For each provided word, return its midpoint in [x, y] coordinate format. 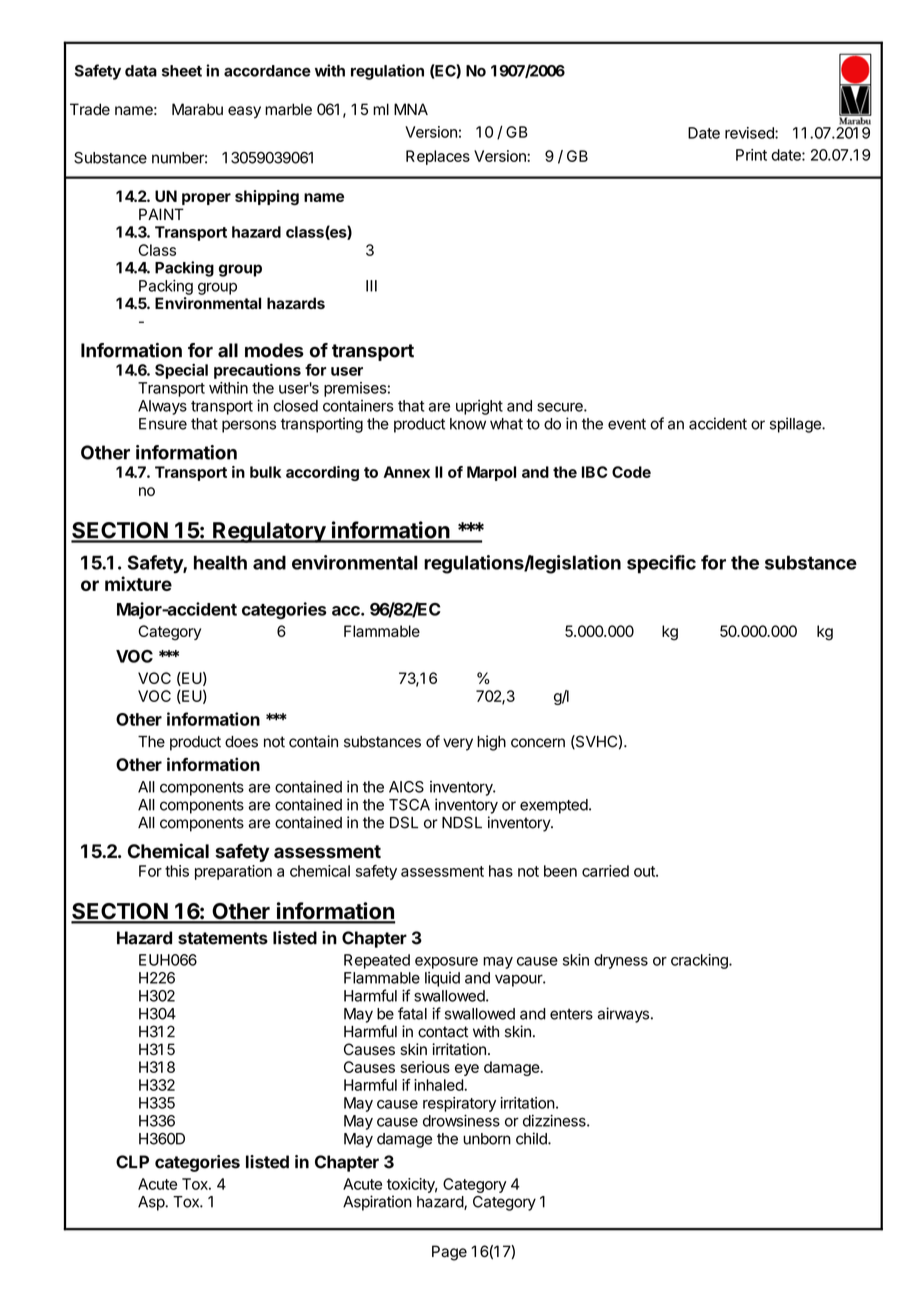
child [532, 1138]
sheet [182, 71]
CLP [132, 1162]
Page [449, 1253]
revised [750, 133]
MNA [411, 109]
